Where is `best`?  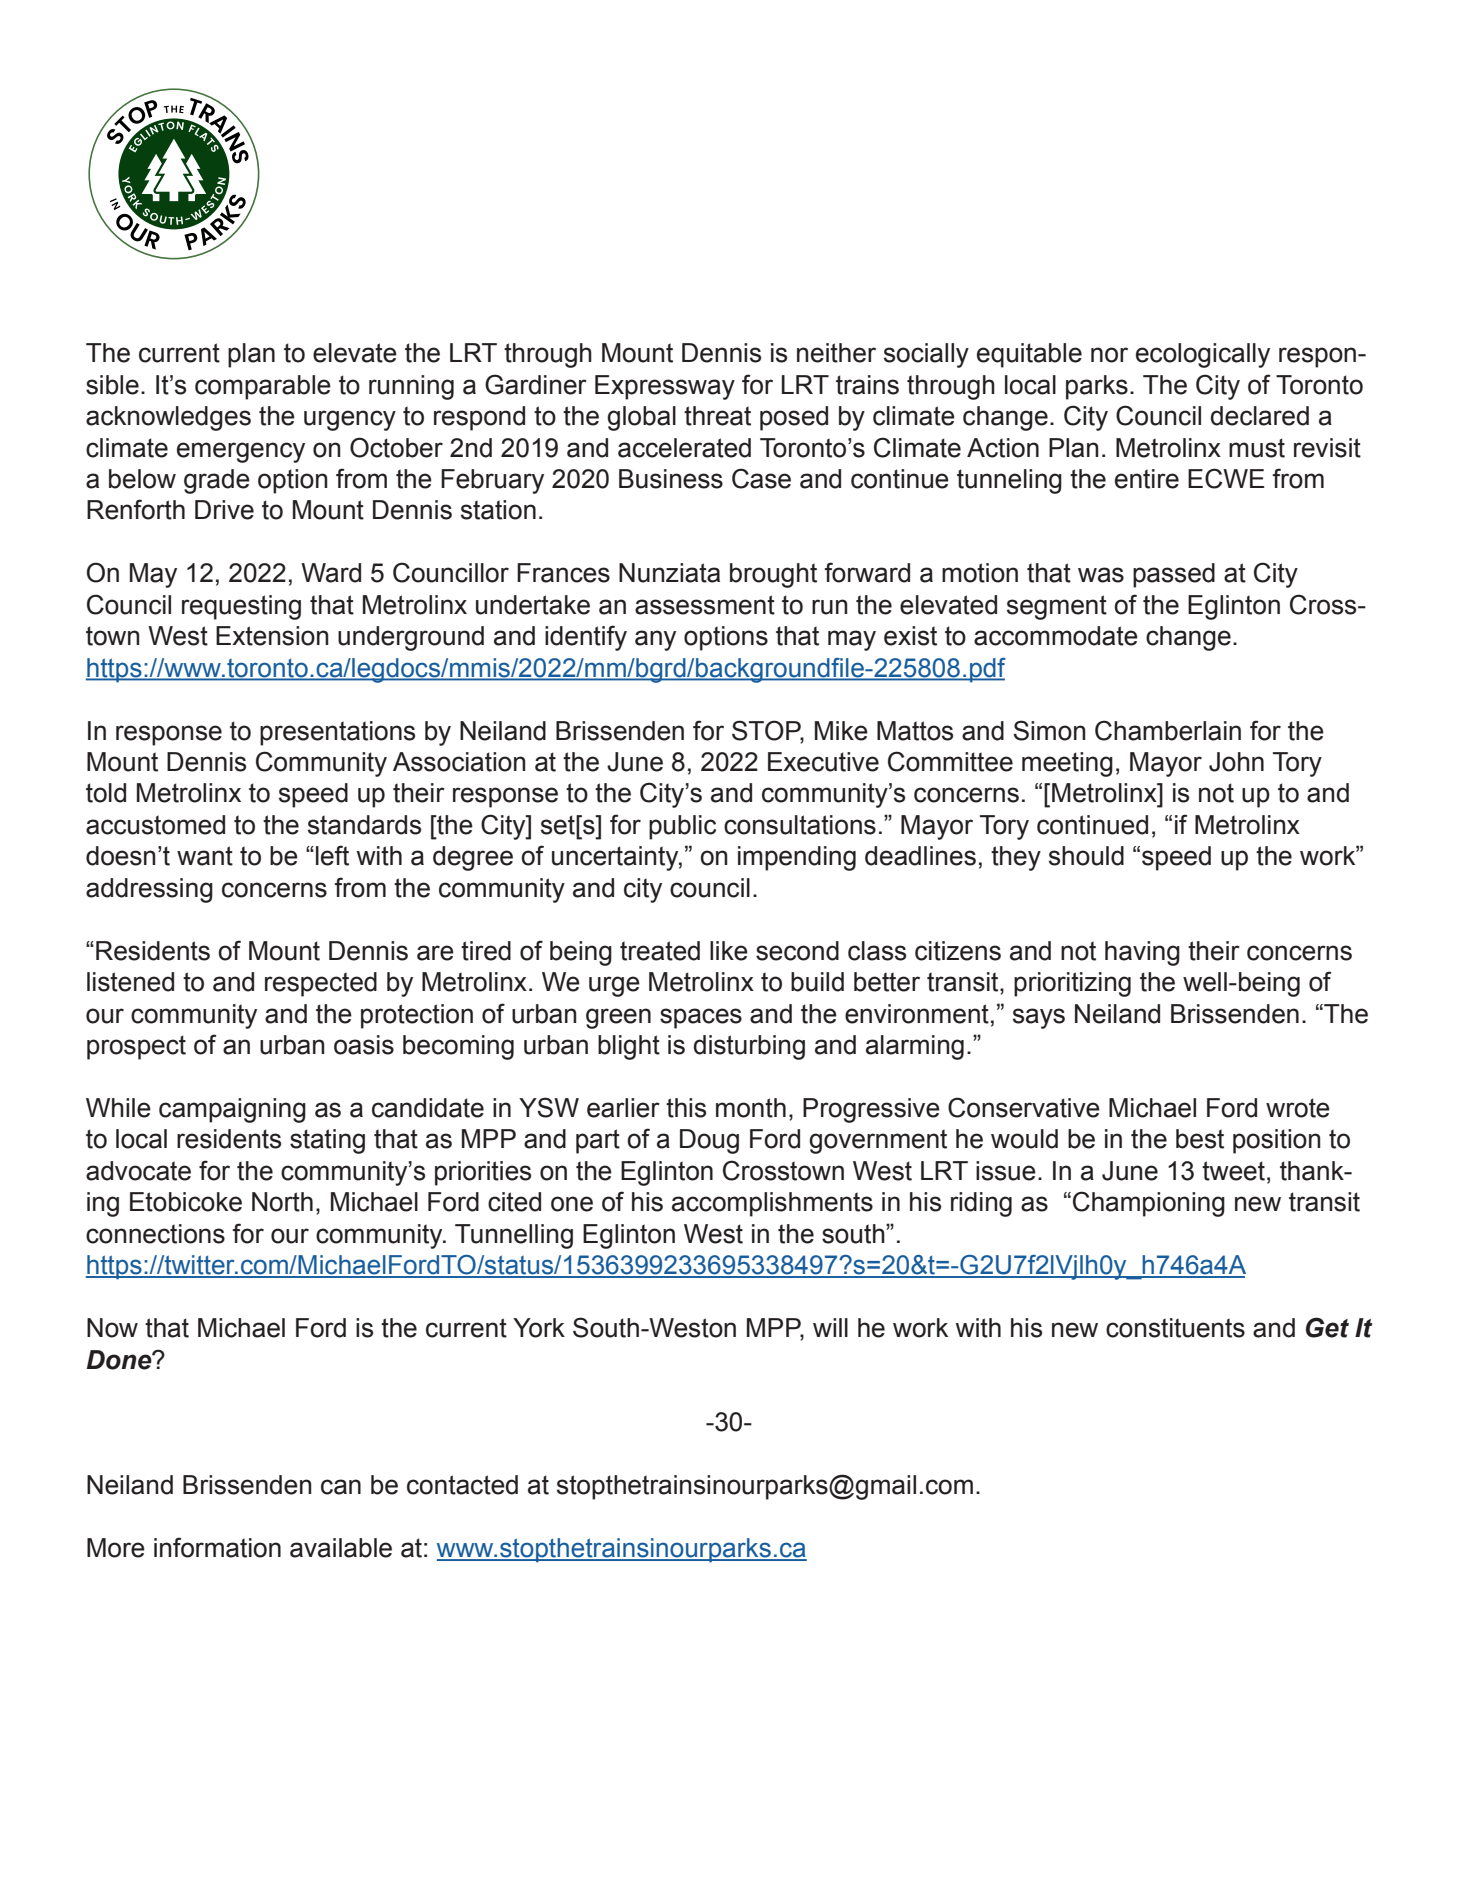
best is located at coordinates (1200, 1139).
